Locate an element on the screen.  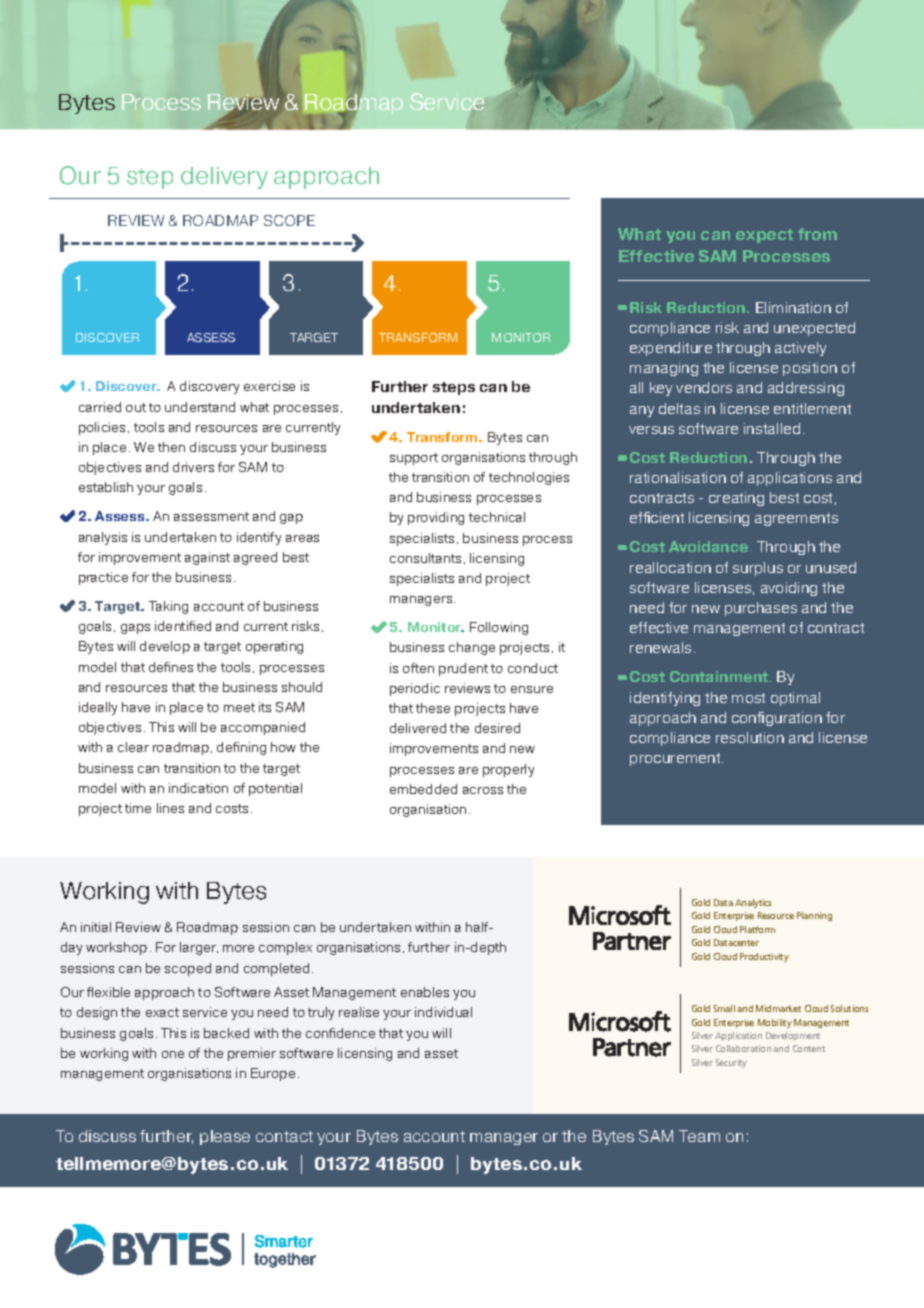
please is located at coordinates (225, 1137).
